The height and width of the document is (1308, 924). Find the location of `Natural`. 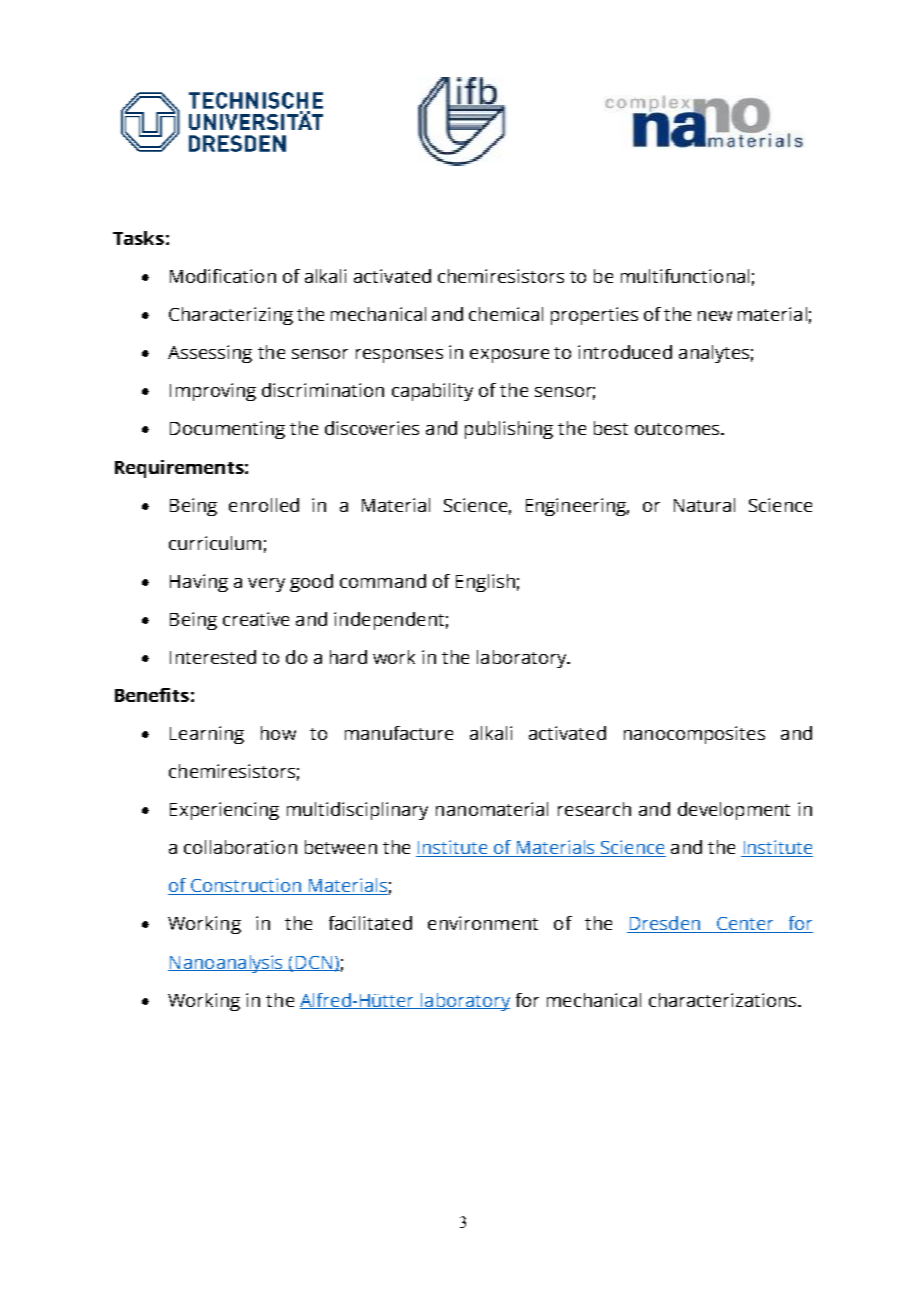

Natural is located at coordinates (704, 505).
